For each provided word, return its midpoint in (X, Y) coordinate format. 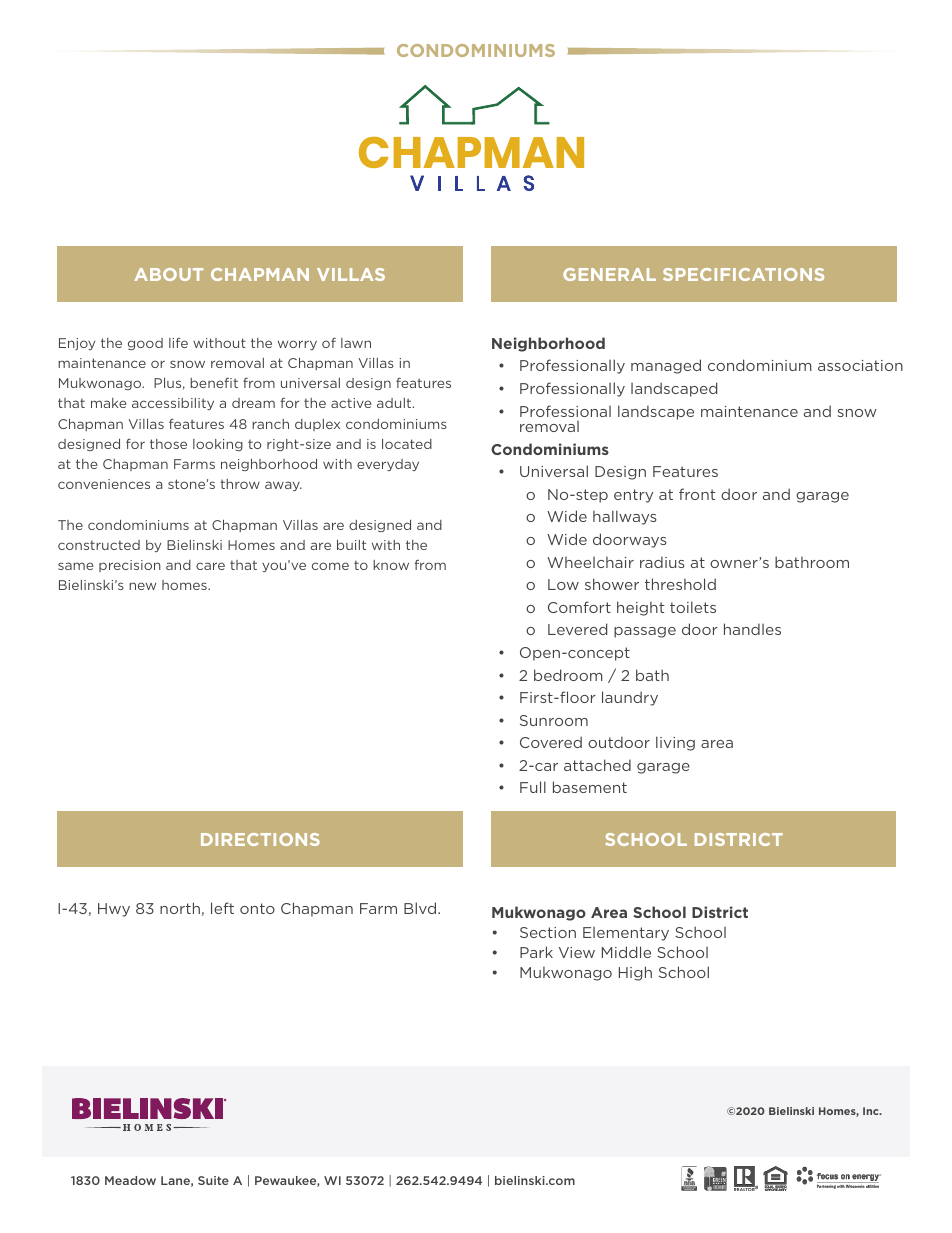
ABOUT (168, 274)
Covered (551, 742)
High (635, 973)
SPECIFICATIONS (743, 274)
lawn (356, 343)
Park (536, 952)
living (675, 743)
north (180, 908)
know (391, 565)
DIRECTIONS (260, 839)
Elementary (626, 934)
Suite (213, 1180)
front (697, 494)
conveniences (104, 484)
